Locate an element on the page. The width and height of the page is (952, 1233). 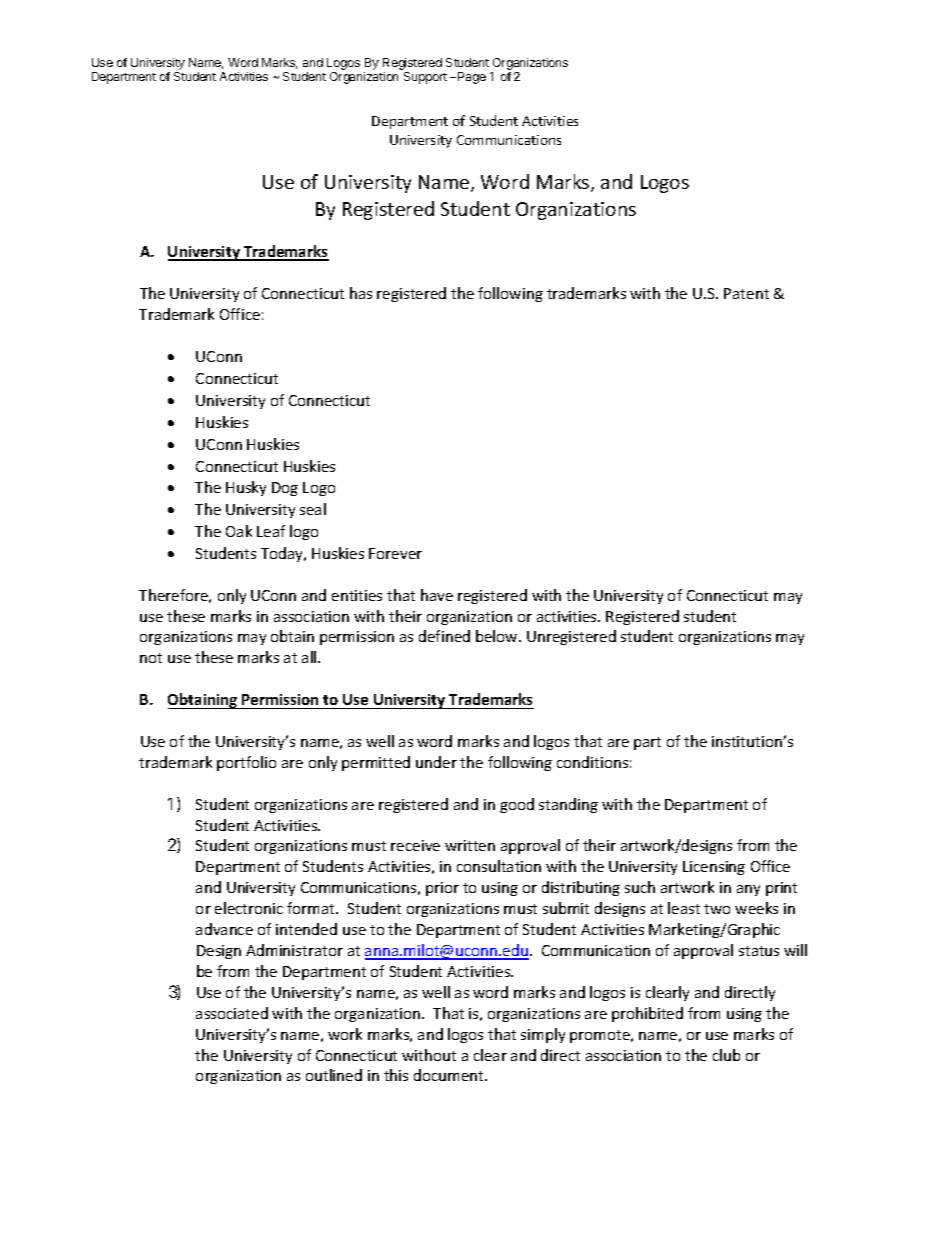
good is located at coordinates (517, 805).
